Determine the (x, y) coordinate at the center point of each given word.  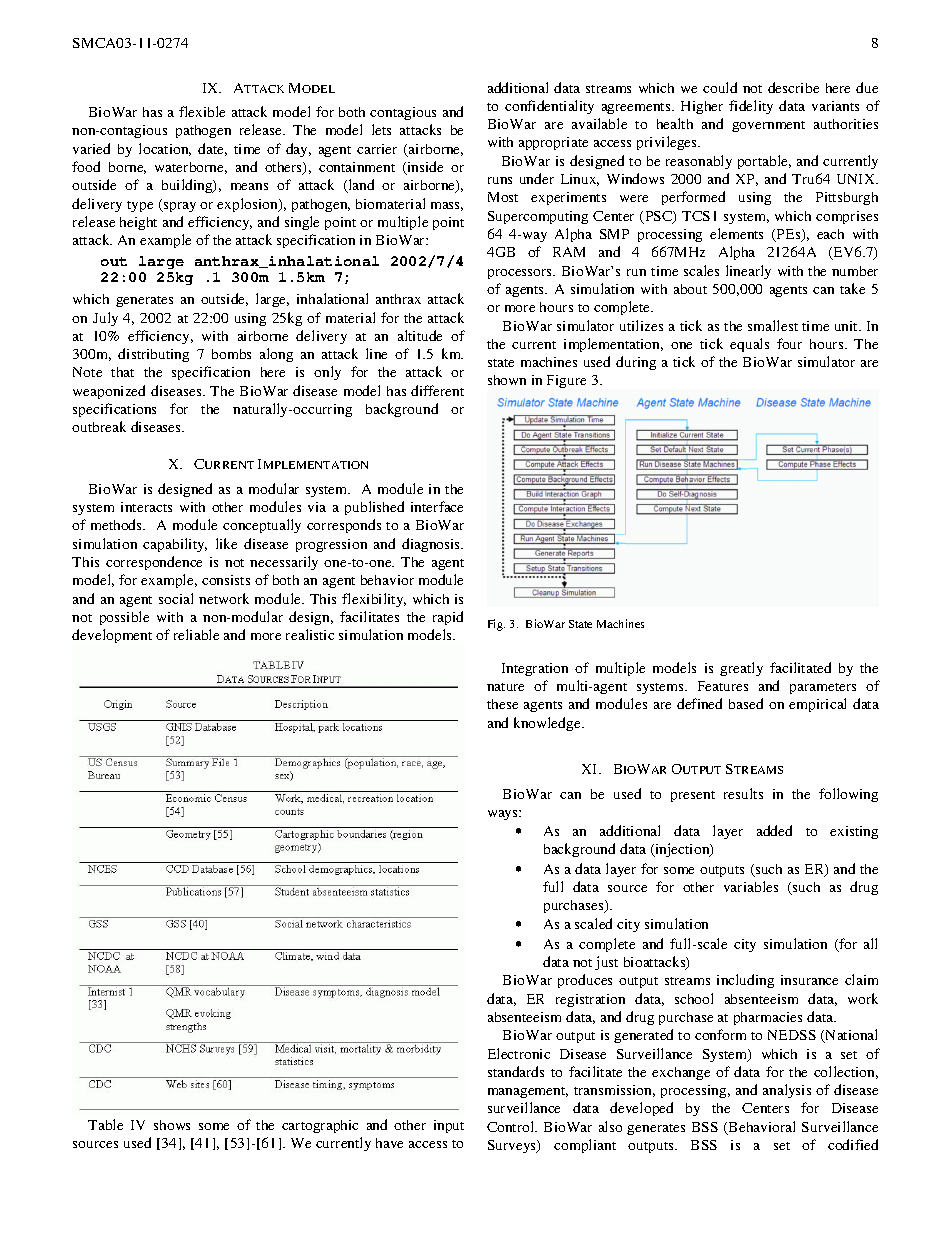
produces (585, 981)
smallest (773, 325)
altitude (420, 335)
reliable (196, 634)
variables (751, 886)
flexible (202, 111)
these (502, 704)
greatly (741, 669)
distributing (153, 355)
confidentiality (549, 107)
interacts (146, 507)
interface (437, 506)
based (746, 703)
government (768, 126)
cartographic (320, 1126)
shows (172, 1125)
